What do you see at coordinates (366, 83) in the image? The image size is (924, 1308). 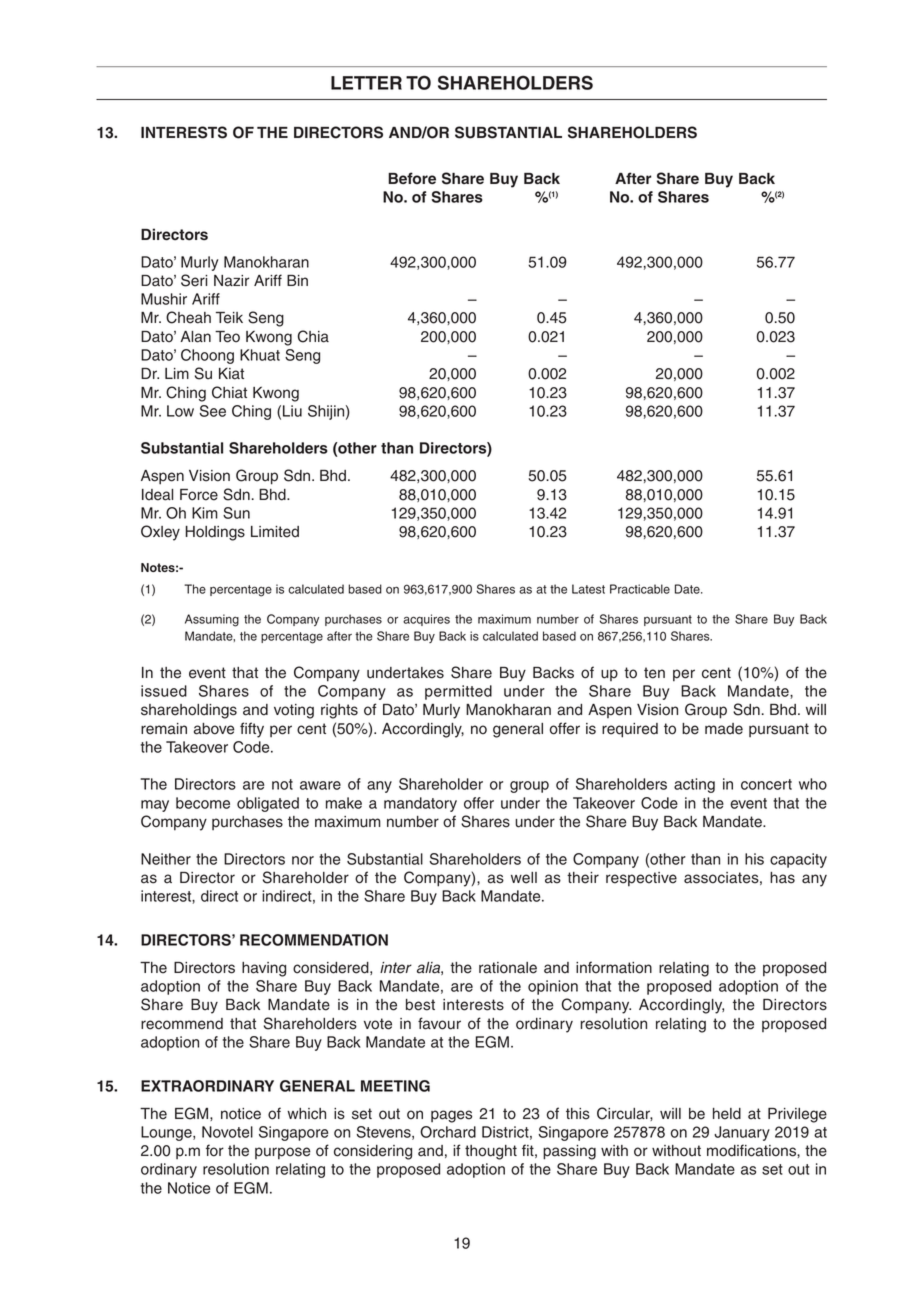 I see `LETTER` at bounding box center [366, 83].
